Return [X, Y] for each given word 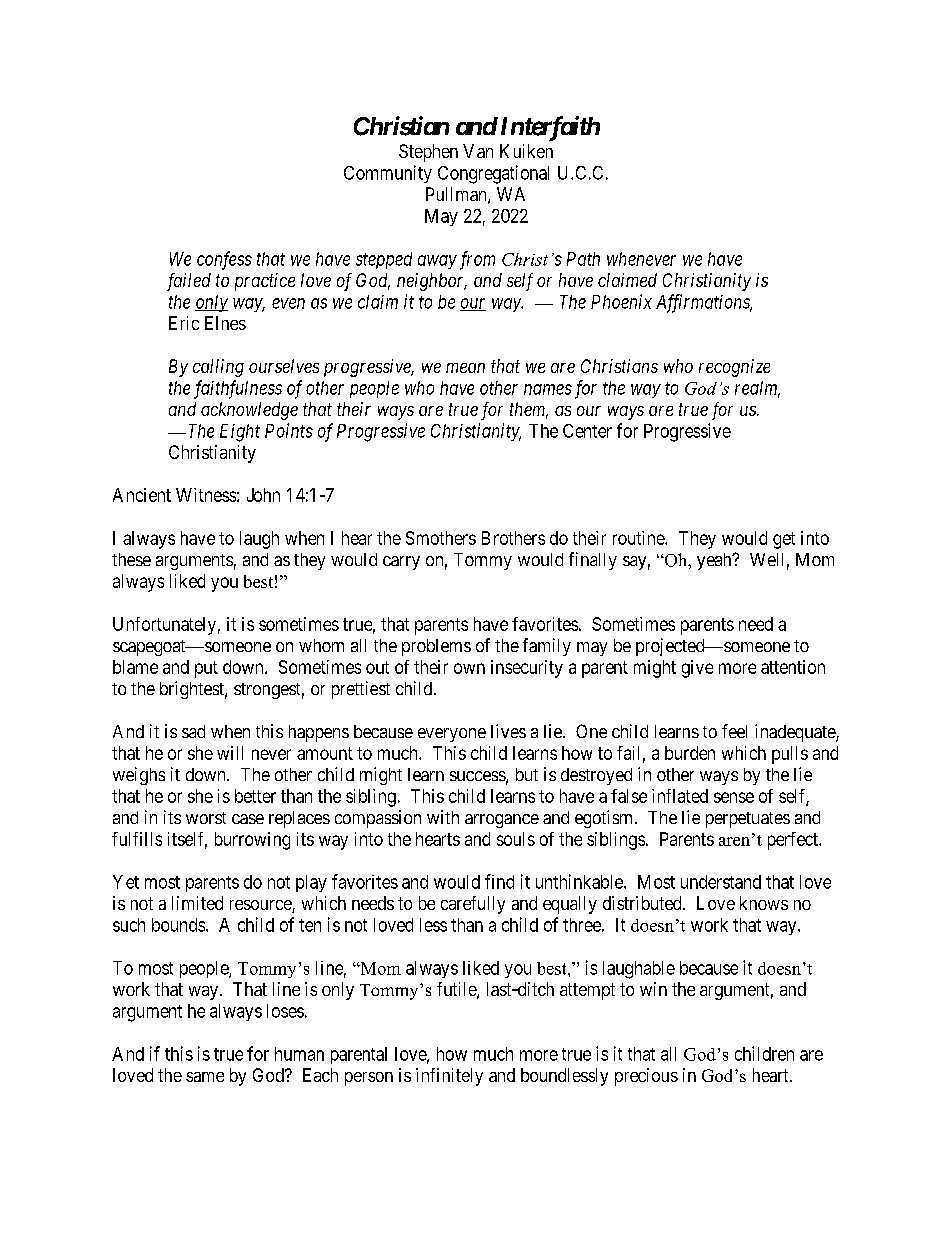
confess [224, 260]
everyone [452, 735]
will [230, 753]
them [529, 410]
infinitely [449, 1077]
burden [690, 753]
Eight [240, 433]
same [205, 1077]
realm [757, 389]
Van [478, 151]
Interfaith [548, 128]
